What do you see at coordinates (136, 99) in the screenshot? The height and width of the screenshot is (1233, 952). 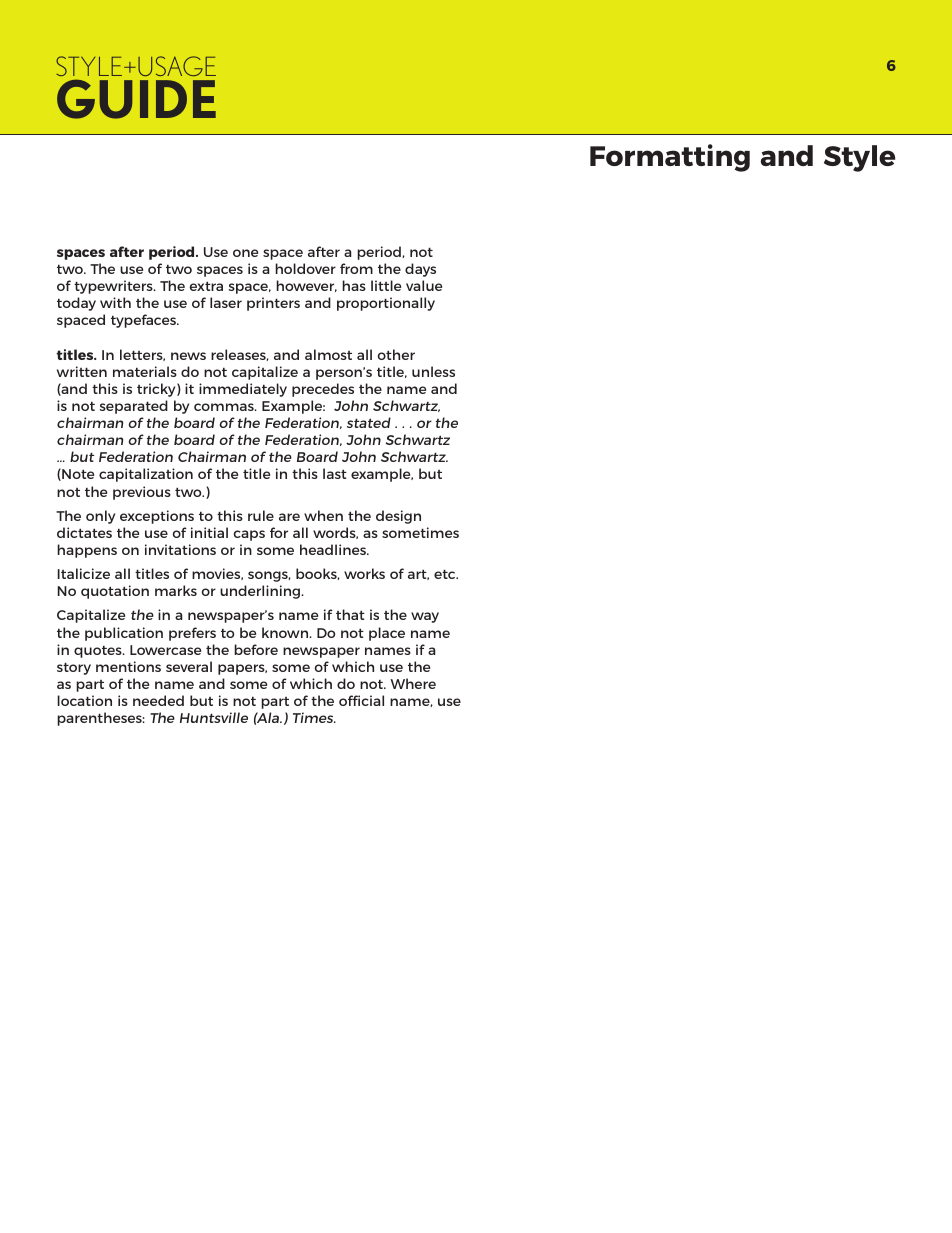 I see `GUIDE` at bounding box center [136, 99].
